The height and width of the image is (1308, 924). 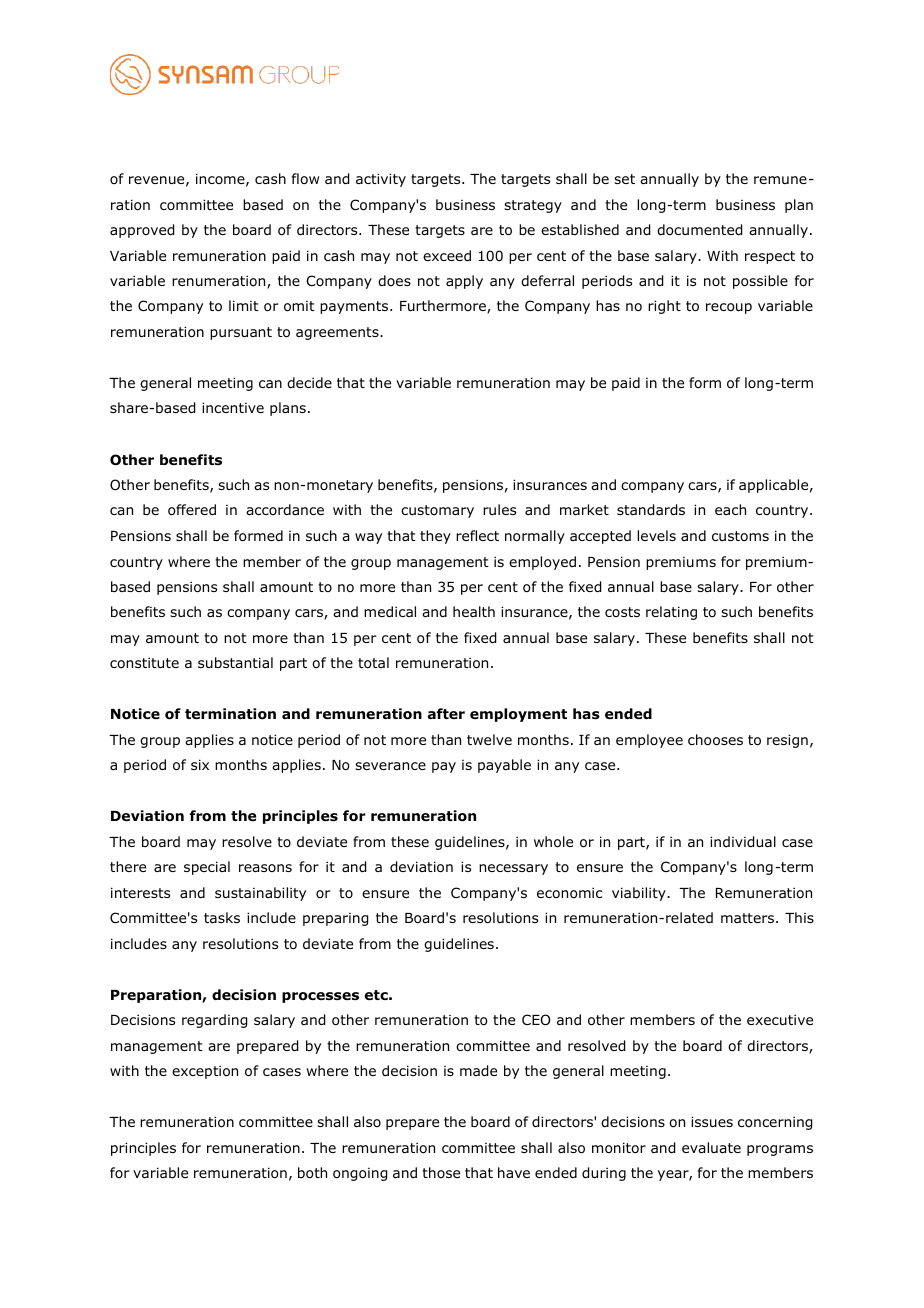 I want to click on documented, so click(x=699, y=230).
